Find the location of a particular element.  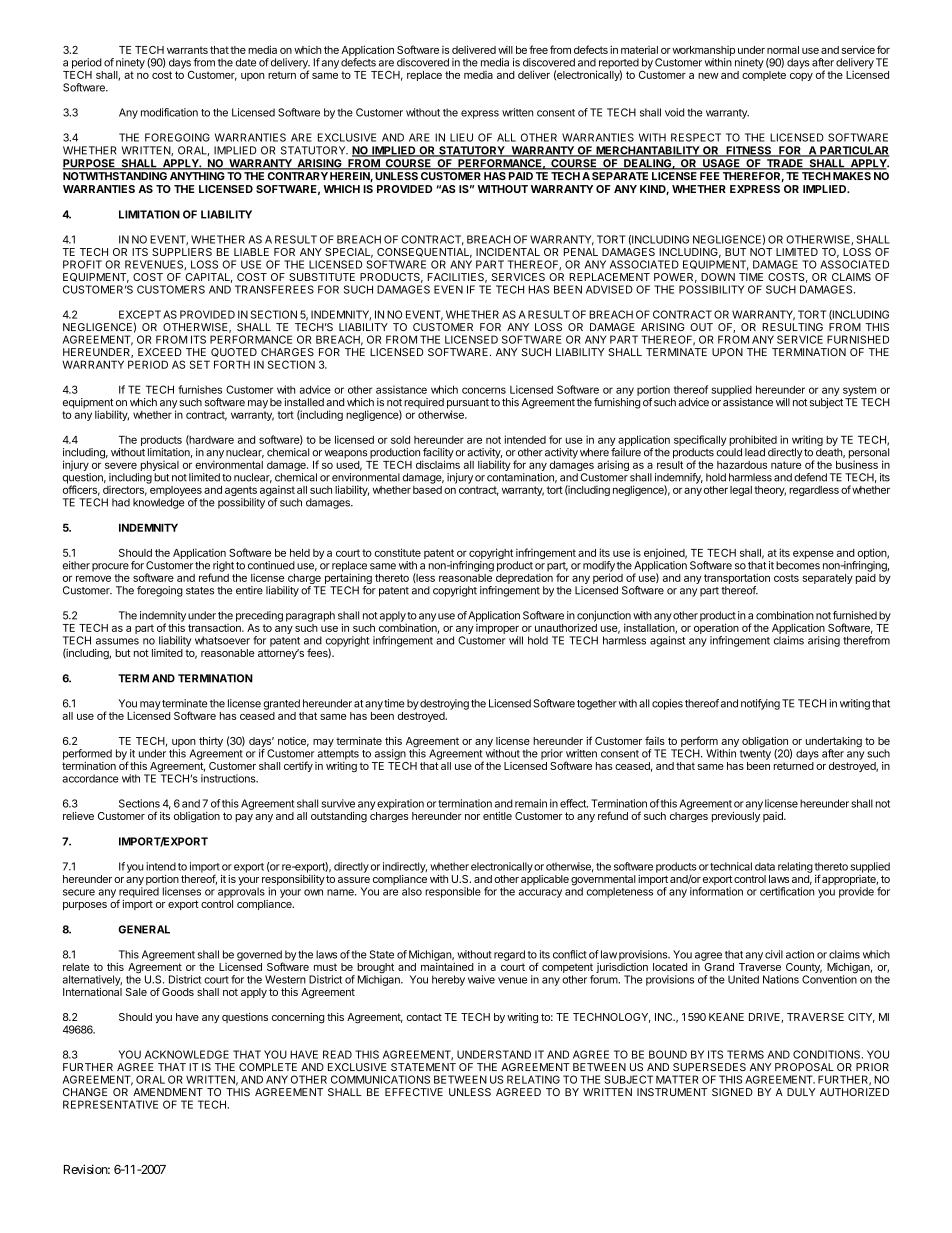

constitute is located at coordinates (398, 552).
